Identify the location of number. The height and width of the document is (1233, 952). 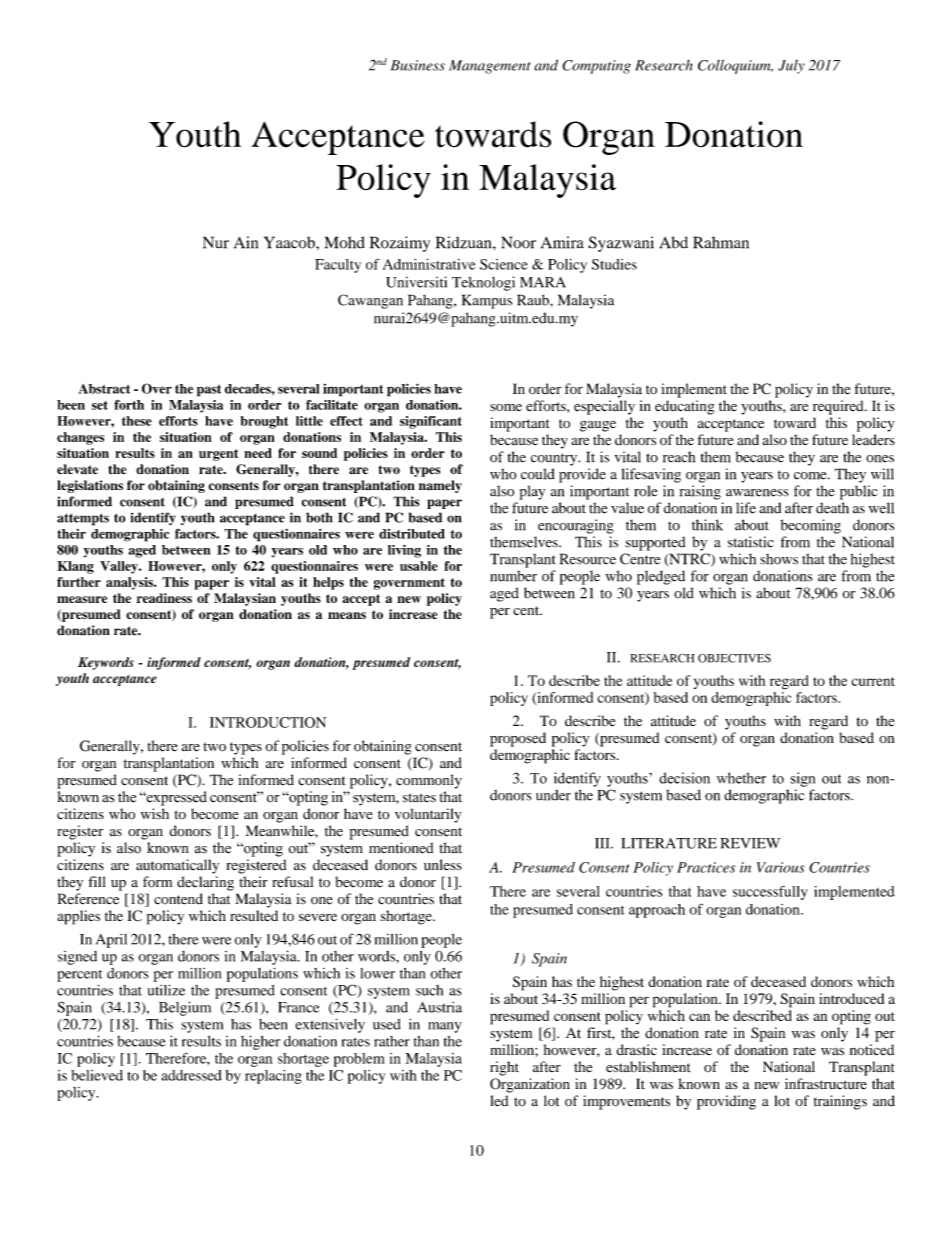
(513, 576).
